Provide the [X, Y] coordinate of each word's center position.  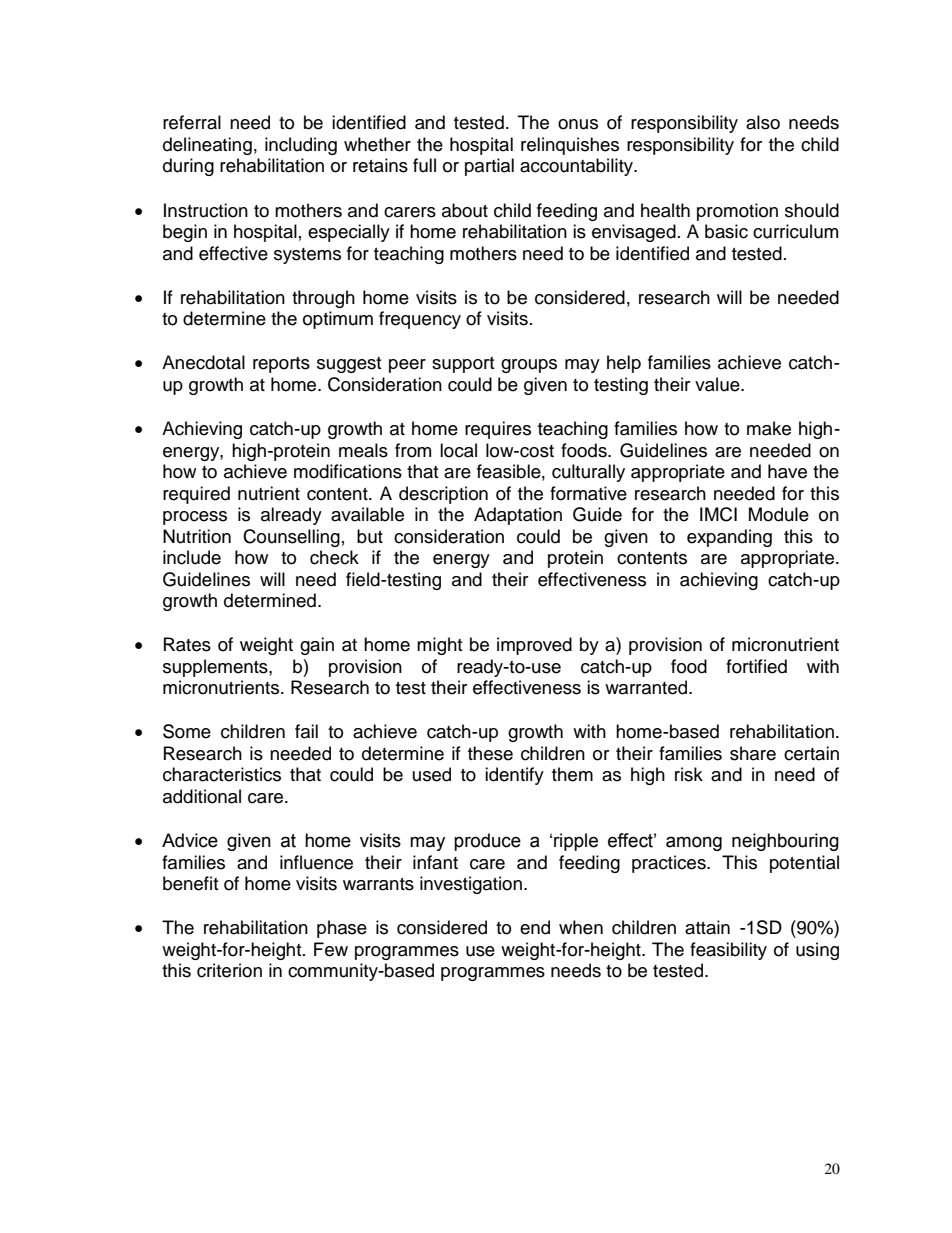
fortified [756, 666]
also [763, 122]
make [769, 428]
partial [489, 167]
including [301, 146]
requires [498, 430]
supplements [216, 668]
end [535, 927]
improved [534, 646]
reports [281, 365]
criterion [229, 970]
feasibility [728, 951]
